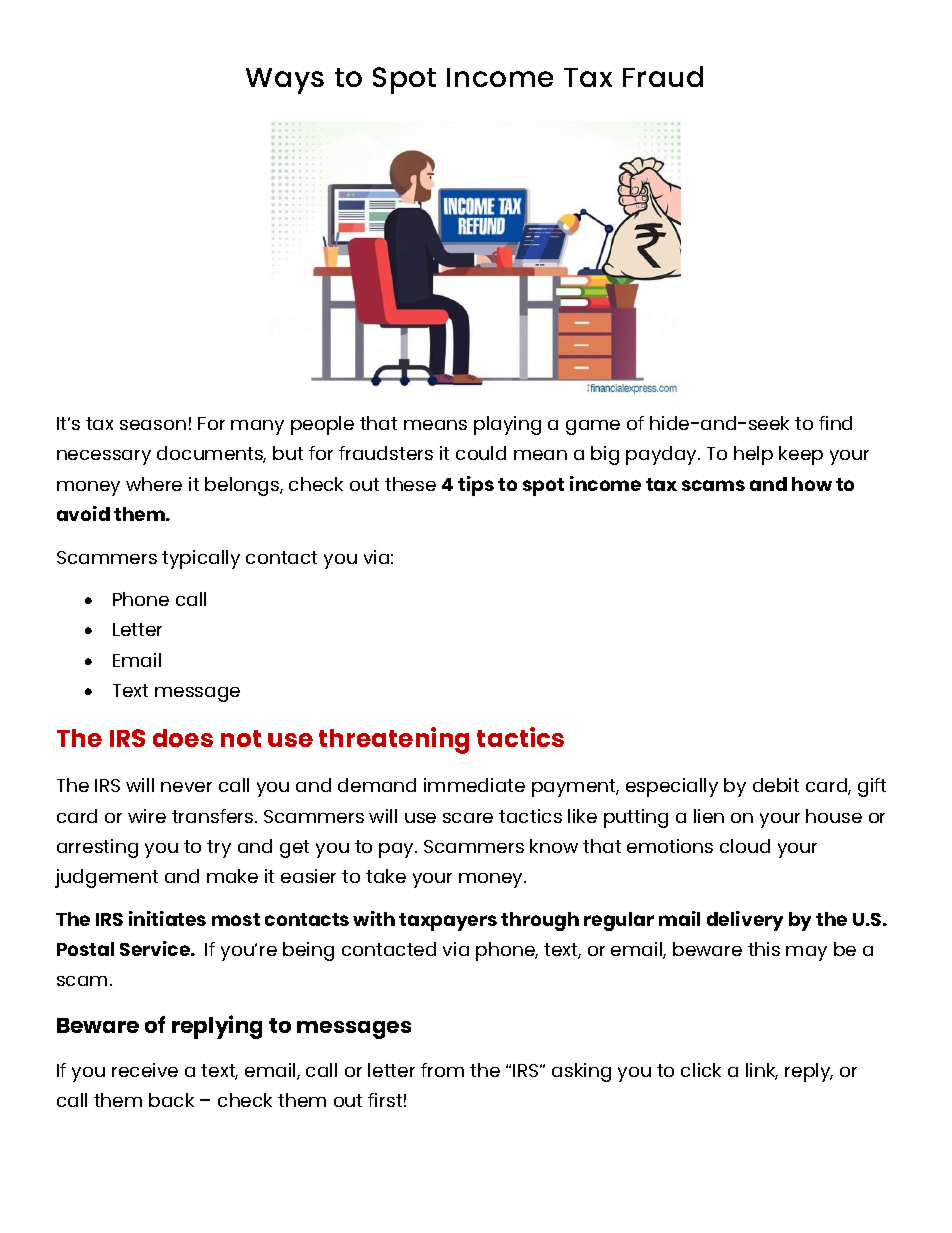 This document has height=1233, width=952. What do you see at coordinates (153, 425) in the document?
I see `season` at bounding box center [153, 425].
